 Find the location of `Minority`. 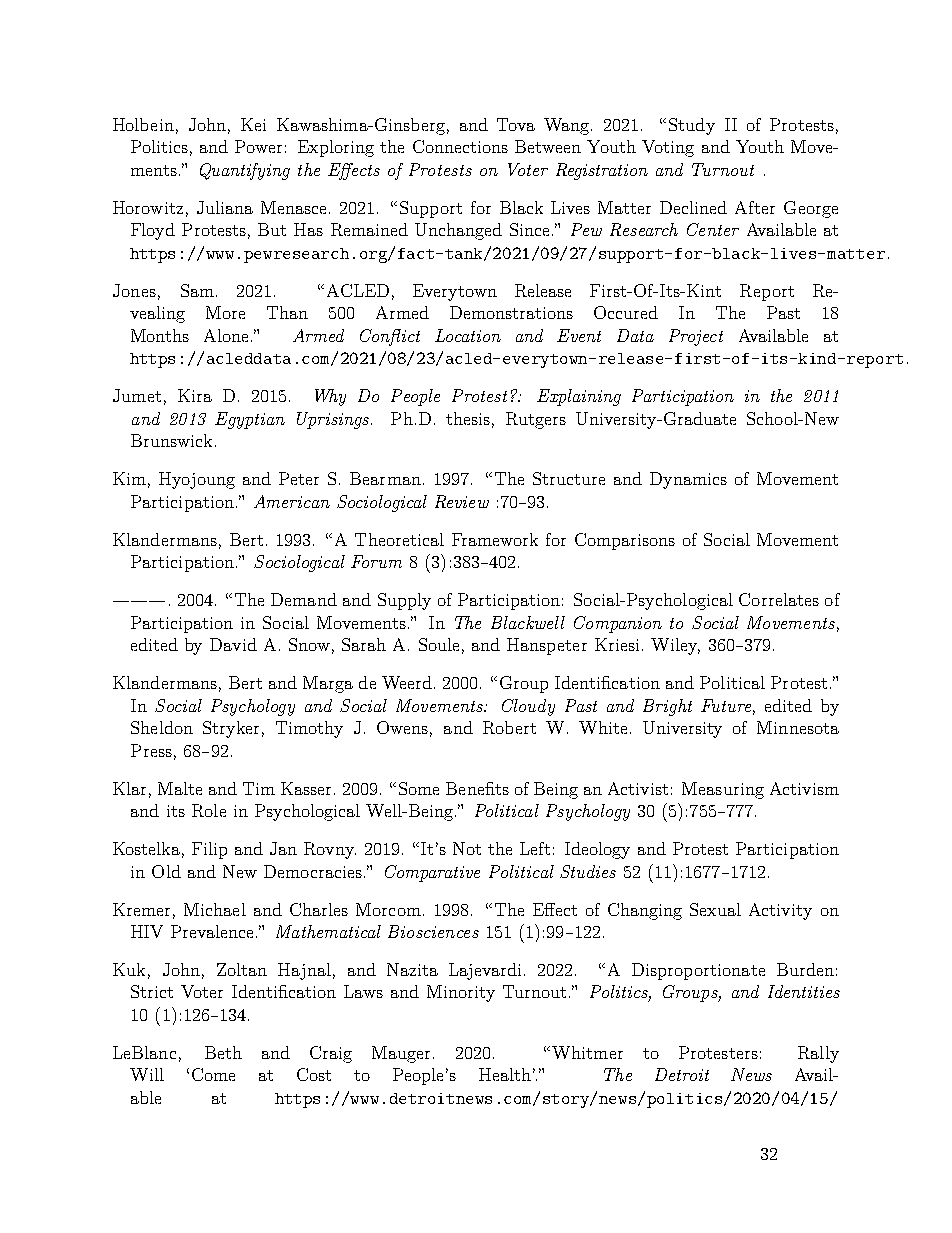

Minority is located at coordinates (461, 993).
